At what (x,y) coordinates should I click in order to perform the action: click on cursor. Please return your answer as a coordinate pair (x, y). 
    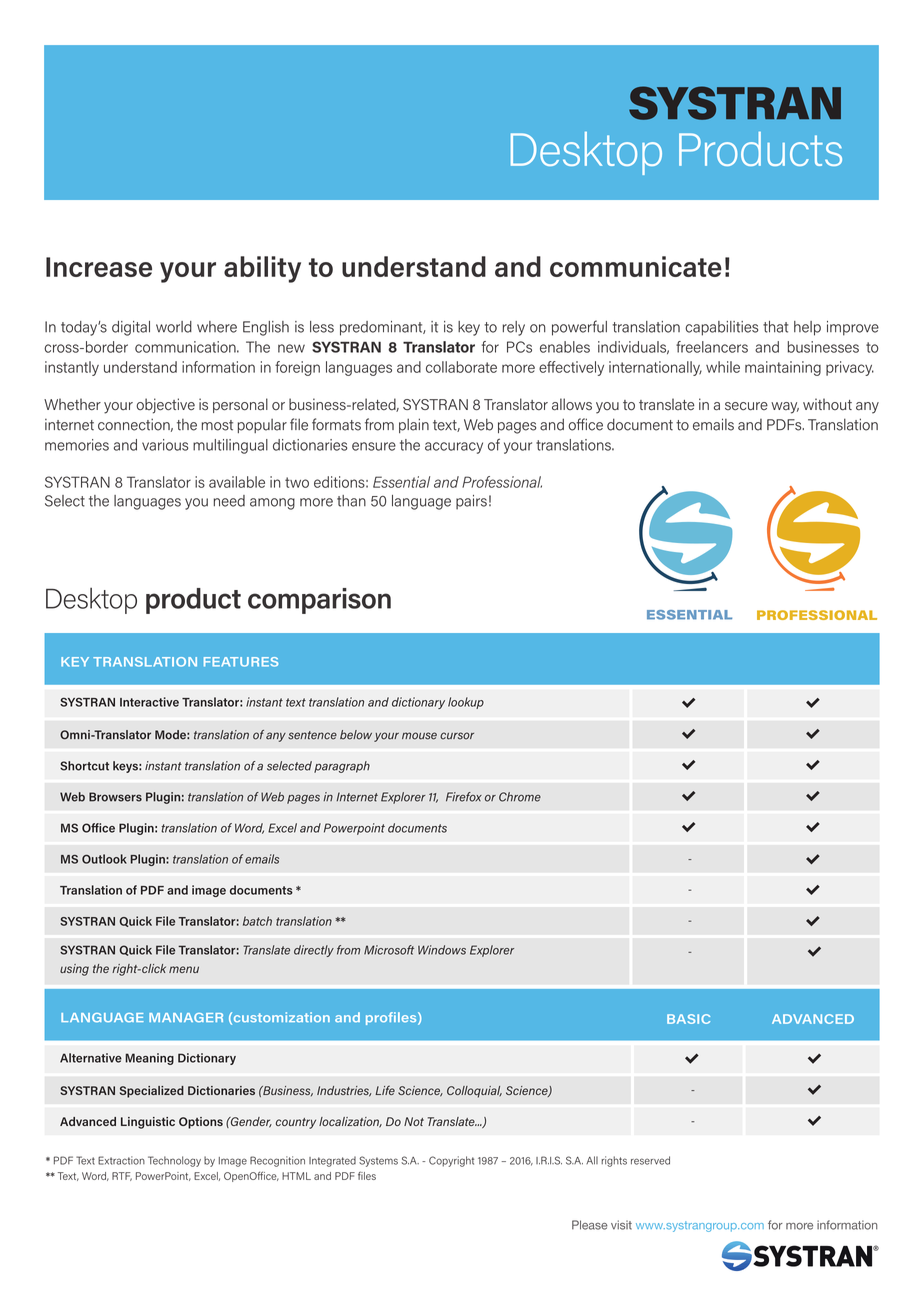
    Looking at the image, I should click on (457, 736).
